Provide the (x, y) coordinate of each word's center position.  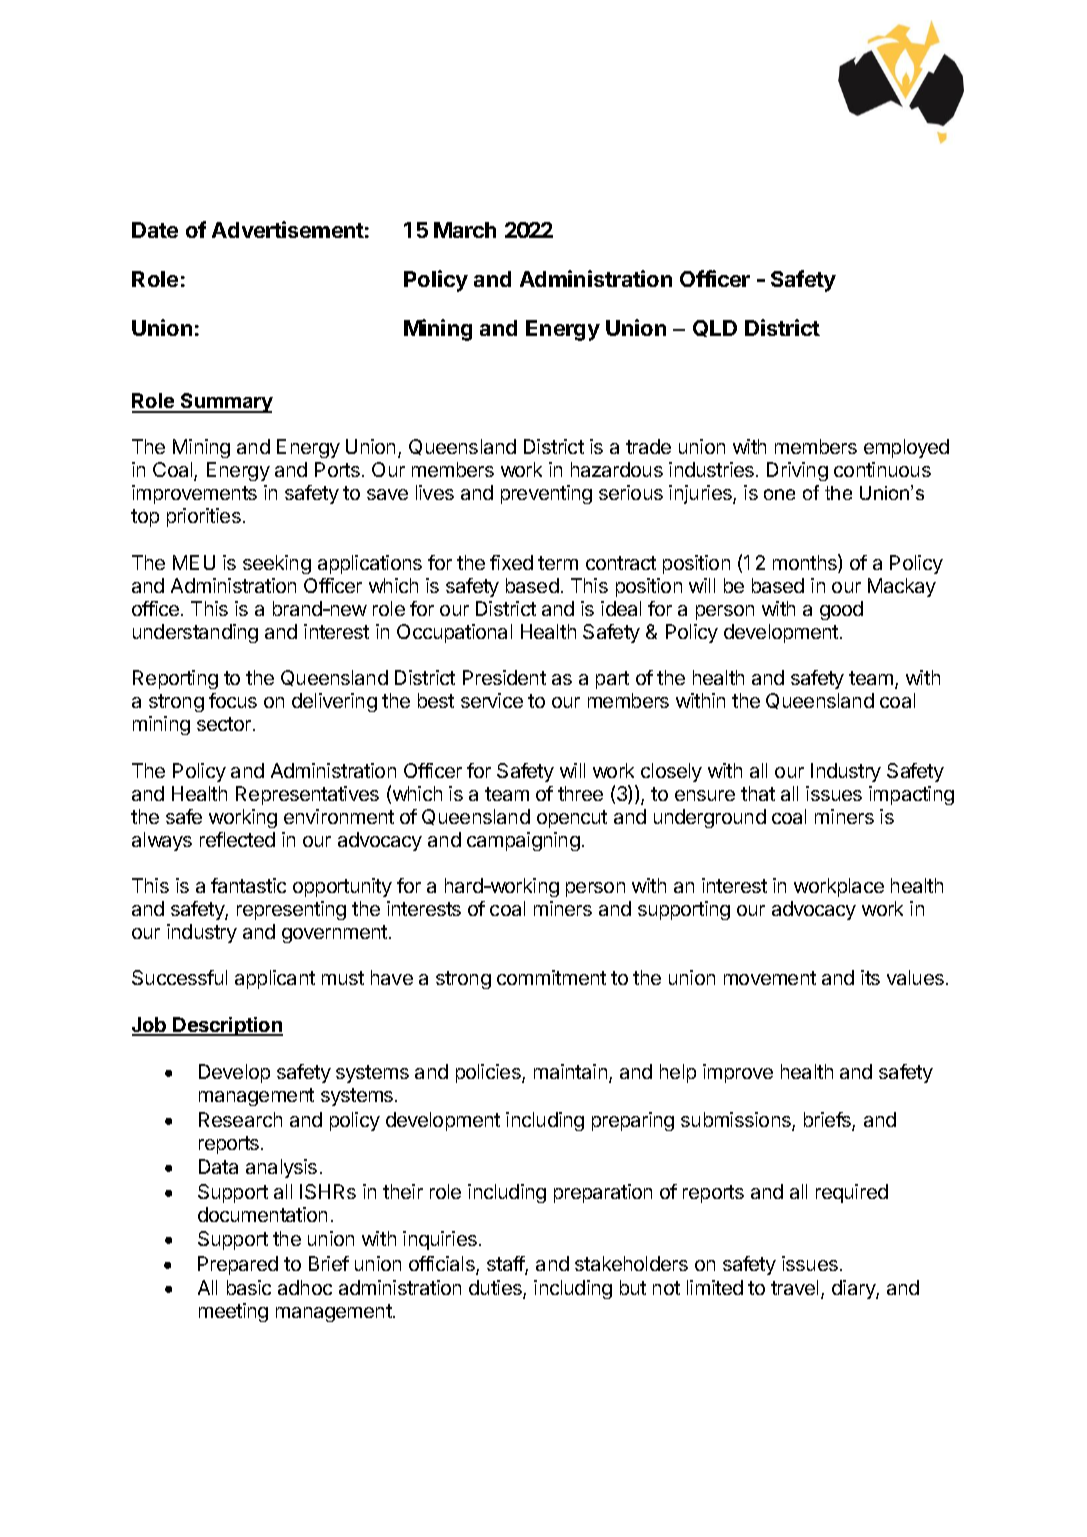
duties (496, 1289)
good (841, 610)
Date (155, 230)
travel (796, 1289)
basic (249, 1287)
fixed (511, 562)
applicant (275, 979)
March (465, 230)
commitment (551, 977)
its (870, 977)
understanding (195, 633)
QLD (715, 328)
